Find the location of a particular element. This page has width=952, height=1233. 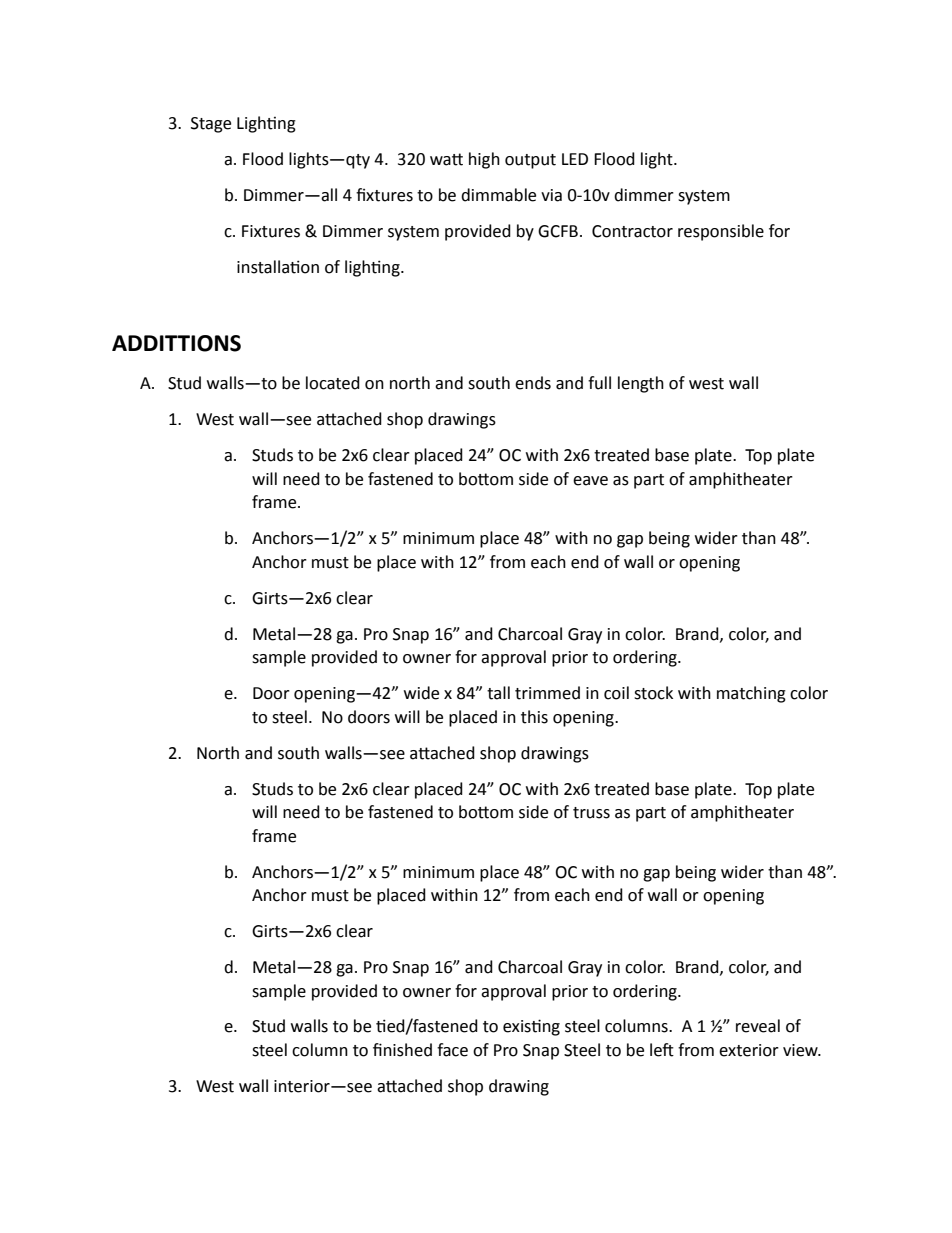

Stage is located at coordinates (211, 125).
